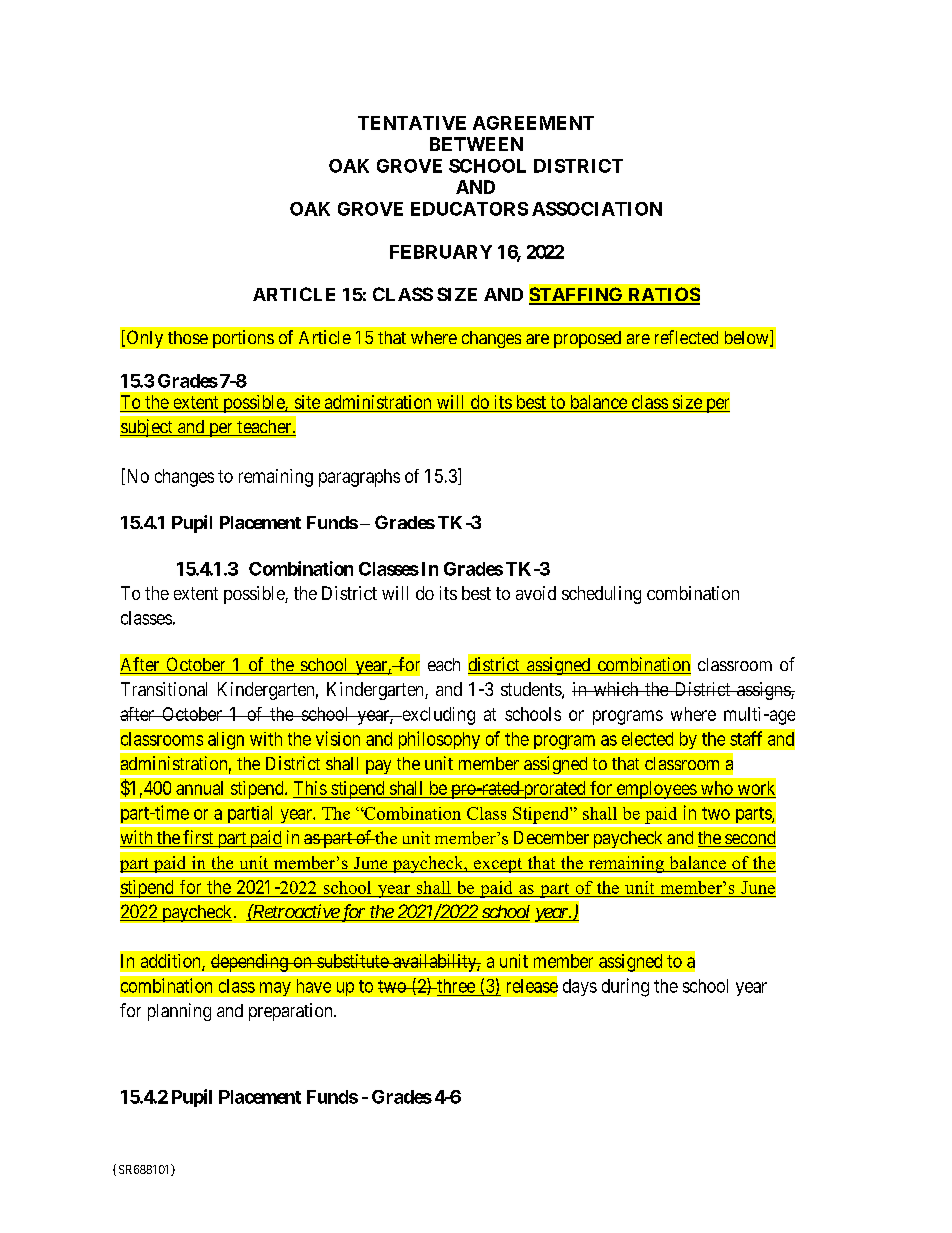 The image size is (952, 1233). I want to click on ASSOCIATION, so click(597, 209).
